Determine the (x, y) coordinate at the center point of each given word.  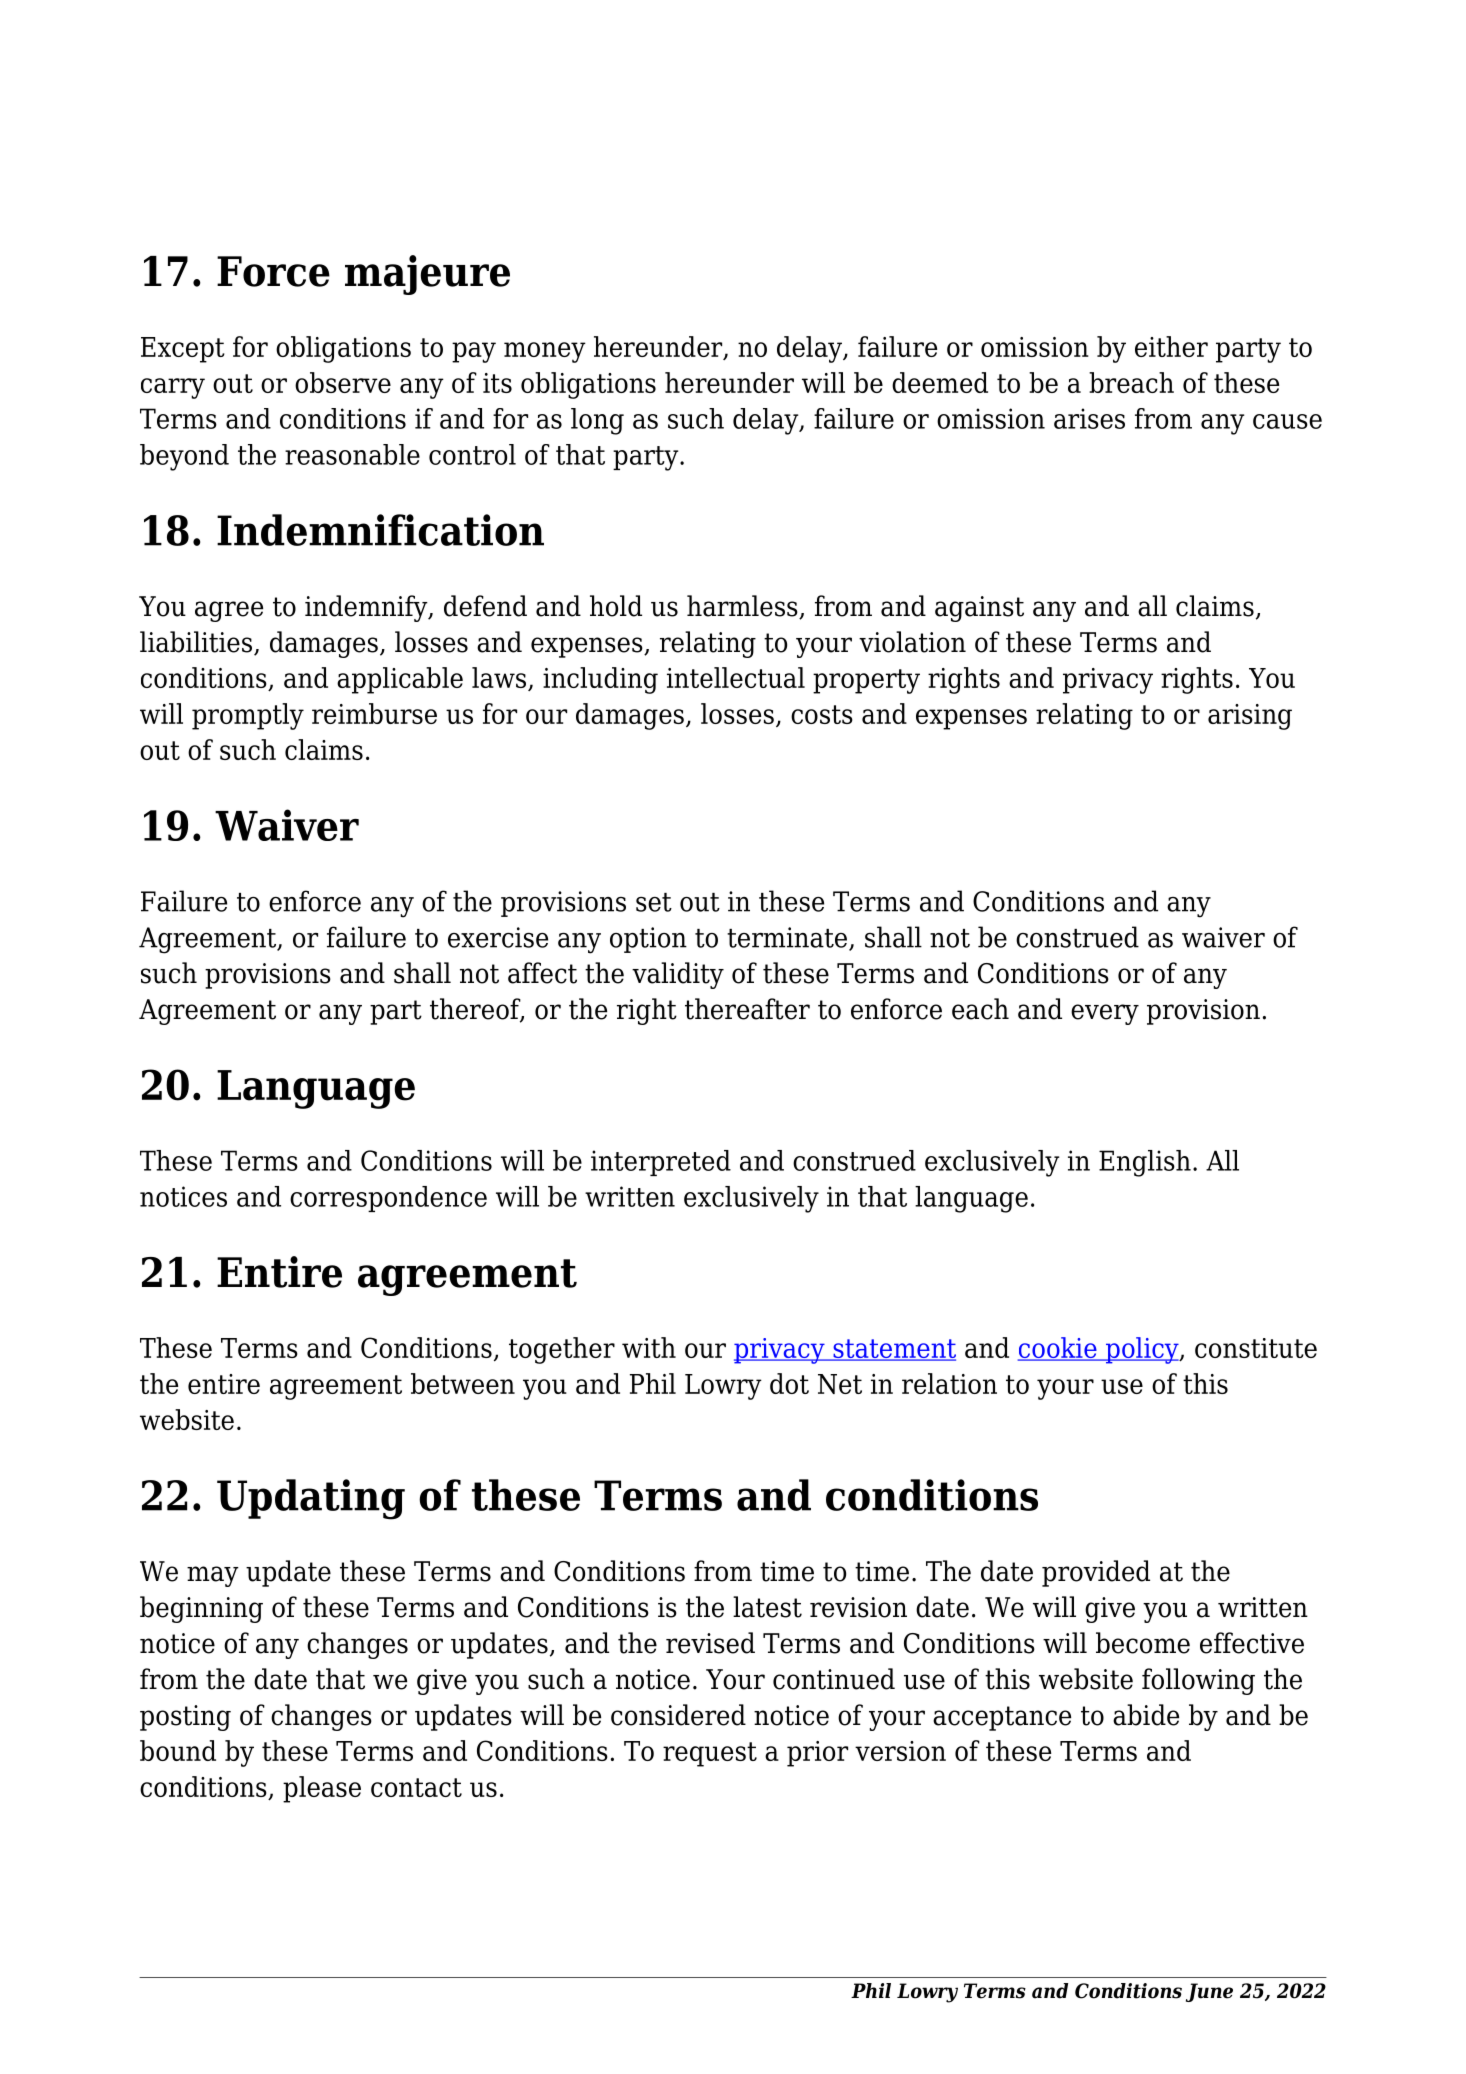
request (710, 1754)
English (1145, 1163)
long (597, 421)
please (322, 1789)
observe (343, 382)
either (1171, 346)
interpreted (661, 1163)
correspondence (388, 1199)
